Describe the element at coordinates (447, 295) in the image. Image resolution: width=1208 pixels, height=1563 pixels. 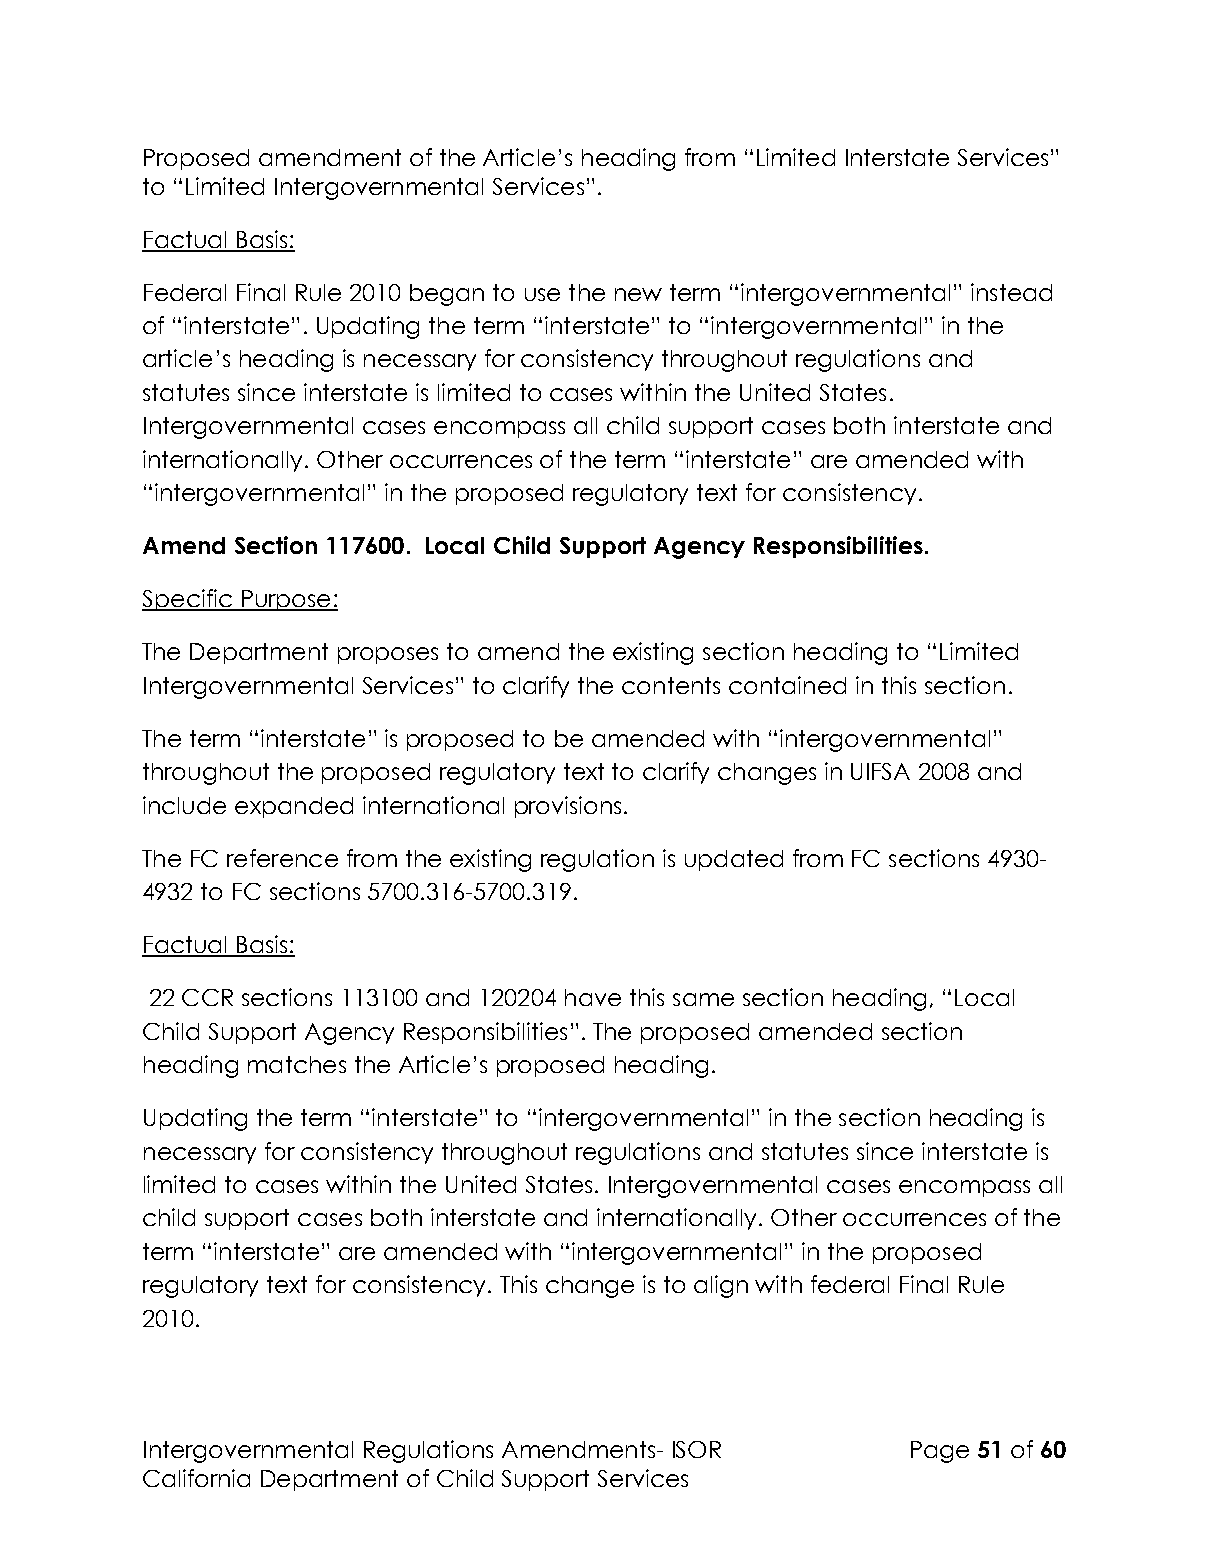
I see `began` at that location.
